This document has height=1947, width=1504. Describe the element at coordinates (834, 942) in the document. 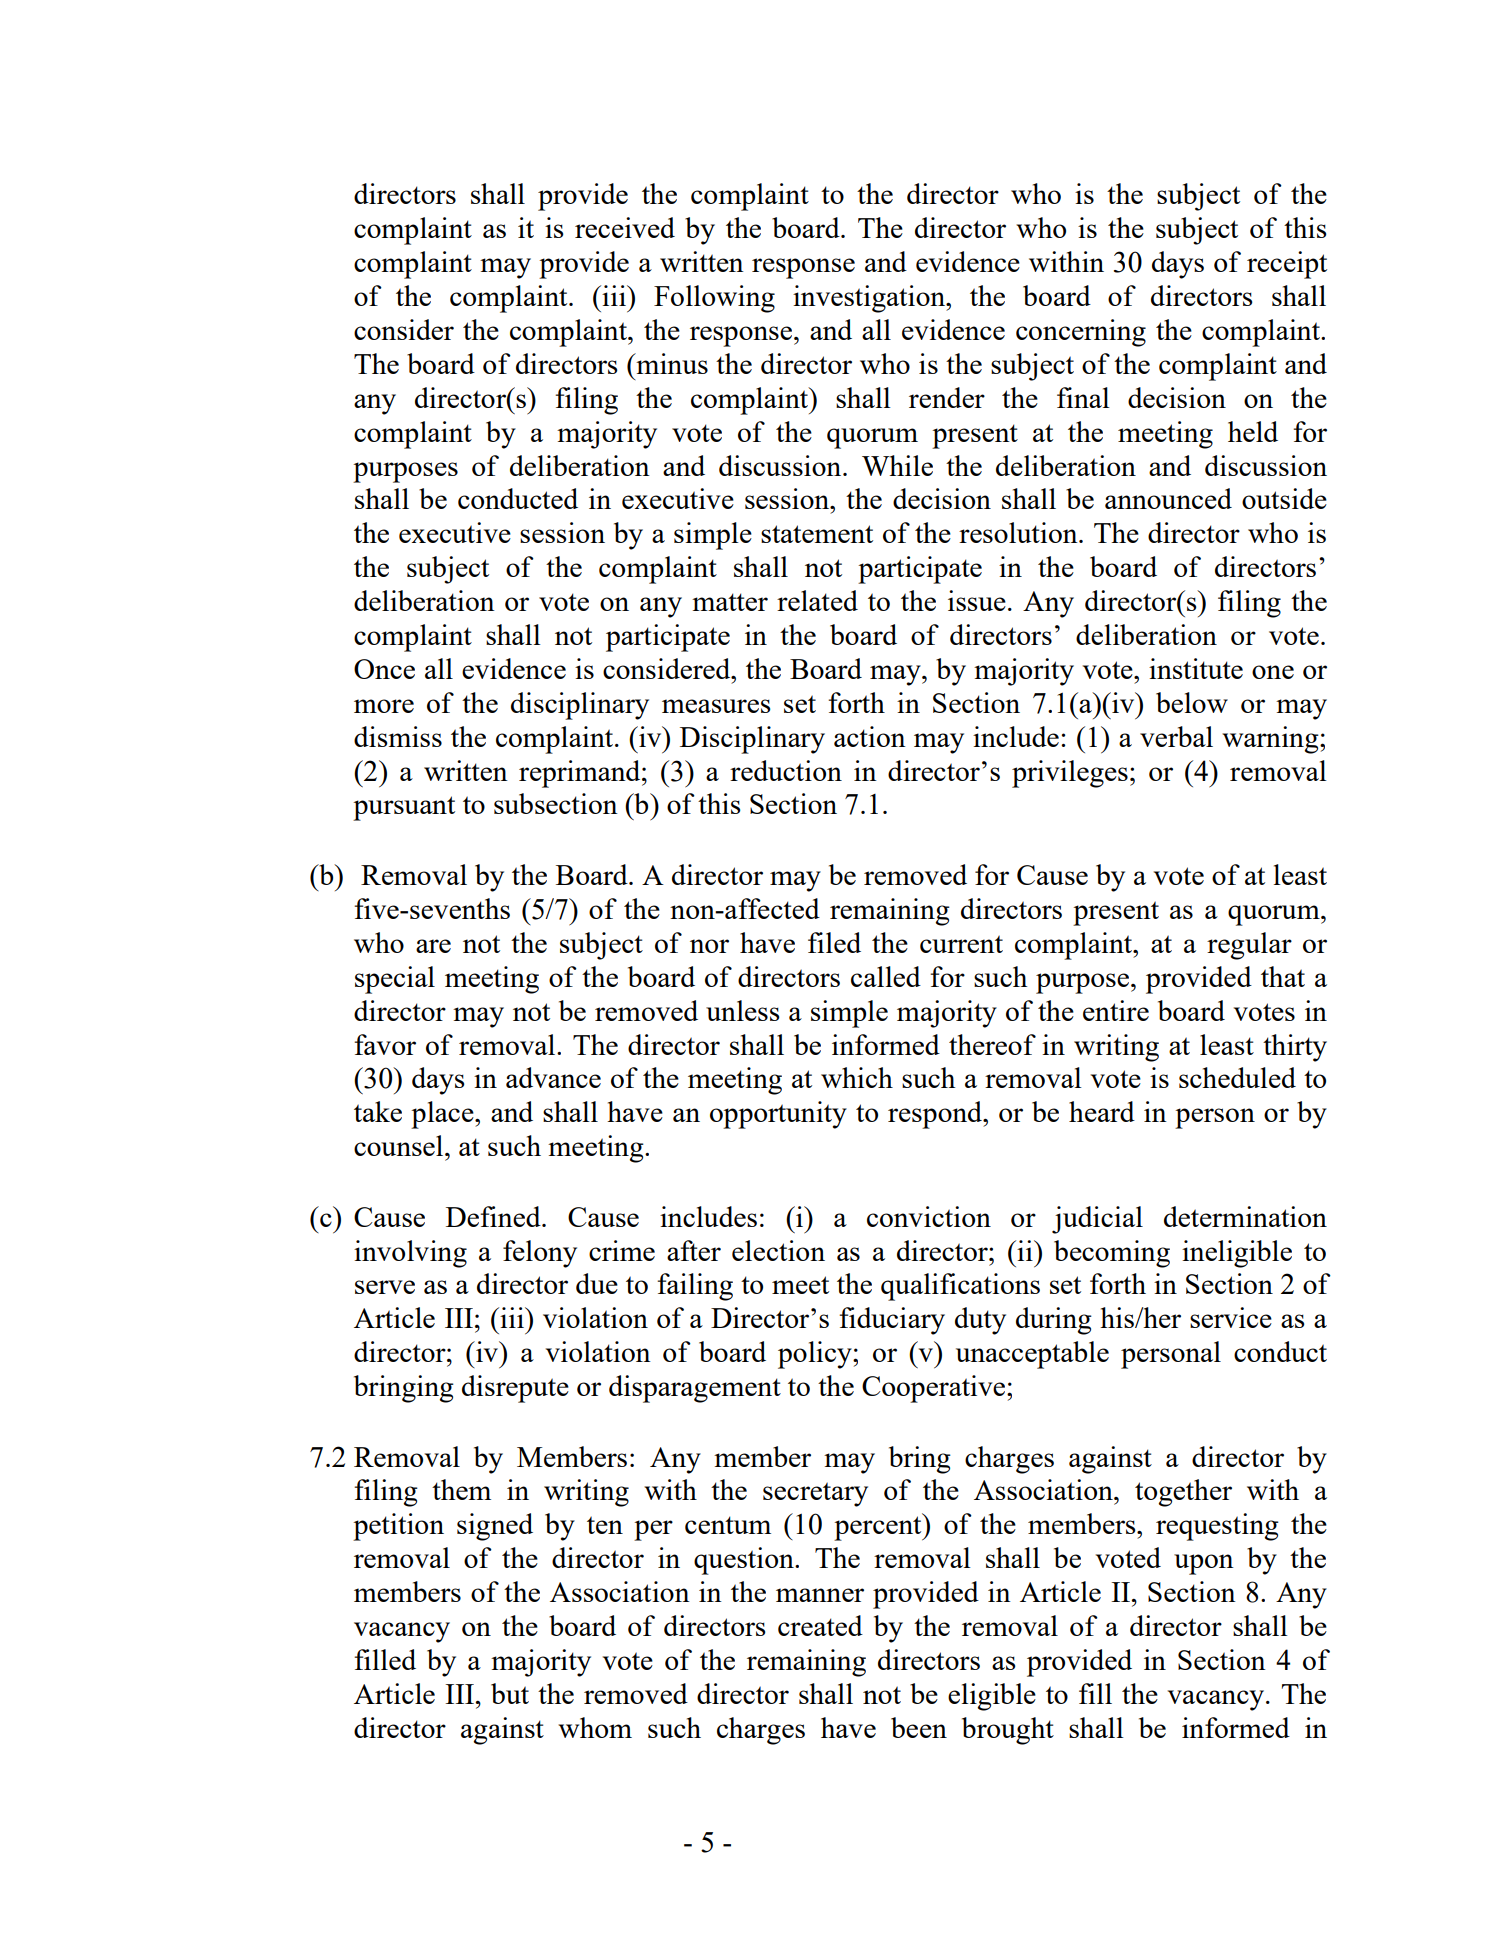

I see `filed` at that location.
